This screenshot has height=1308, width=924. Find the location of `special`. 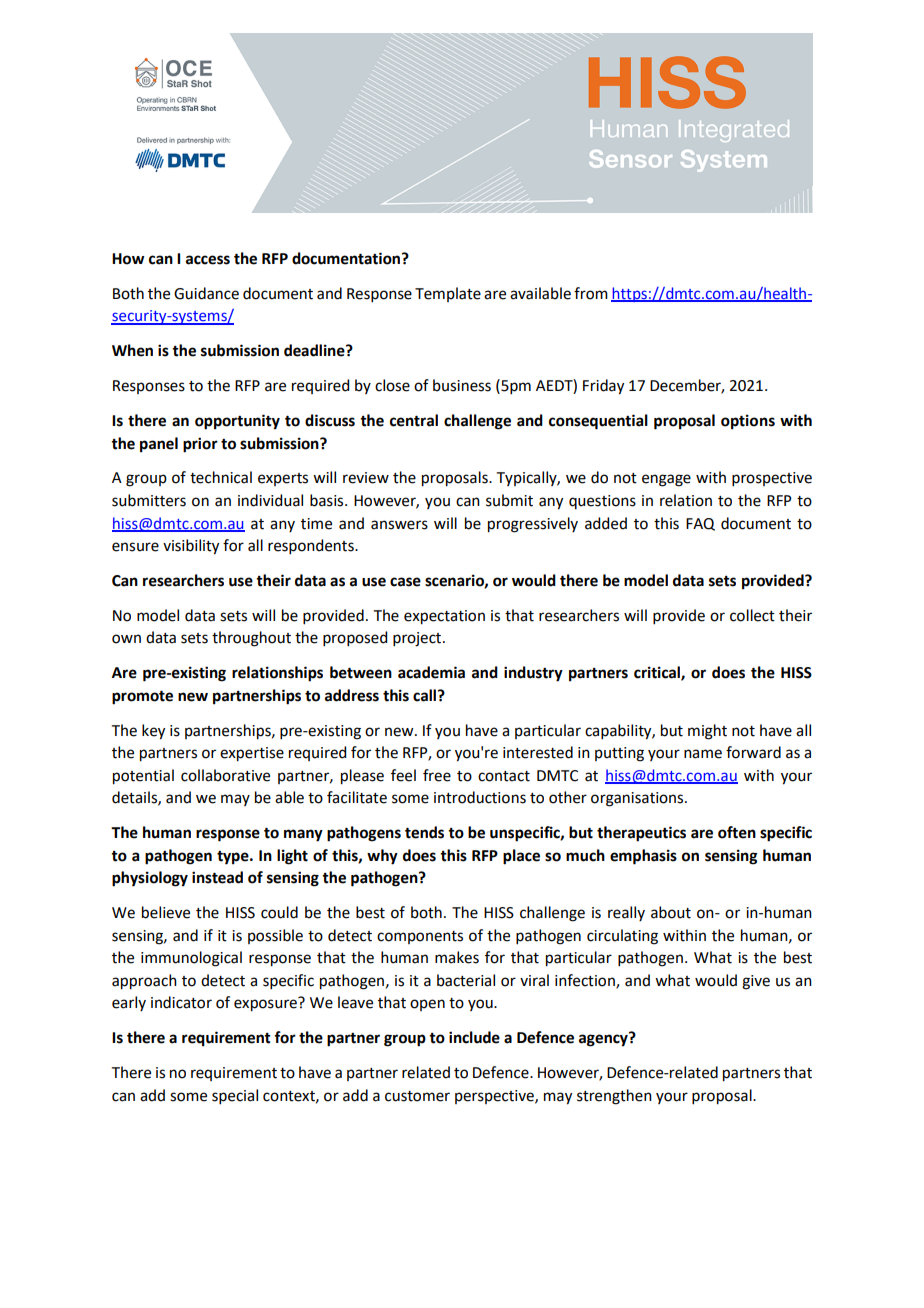

special is located at coordinates (235, 1096).
